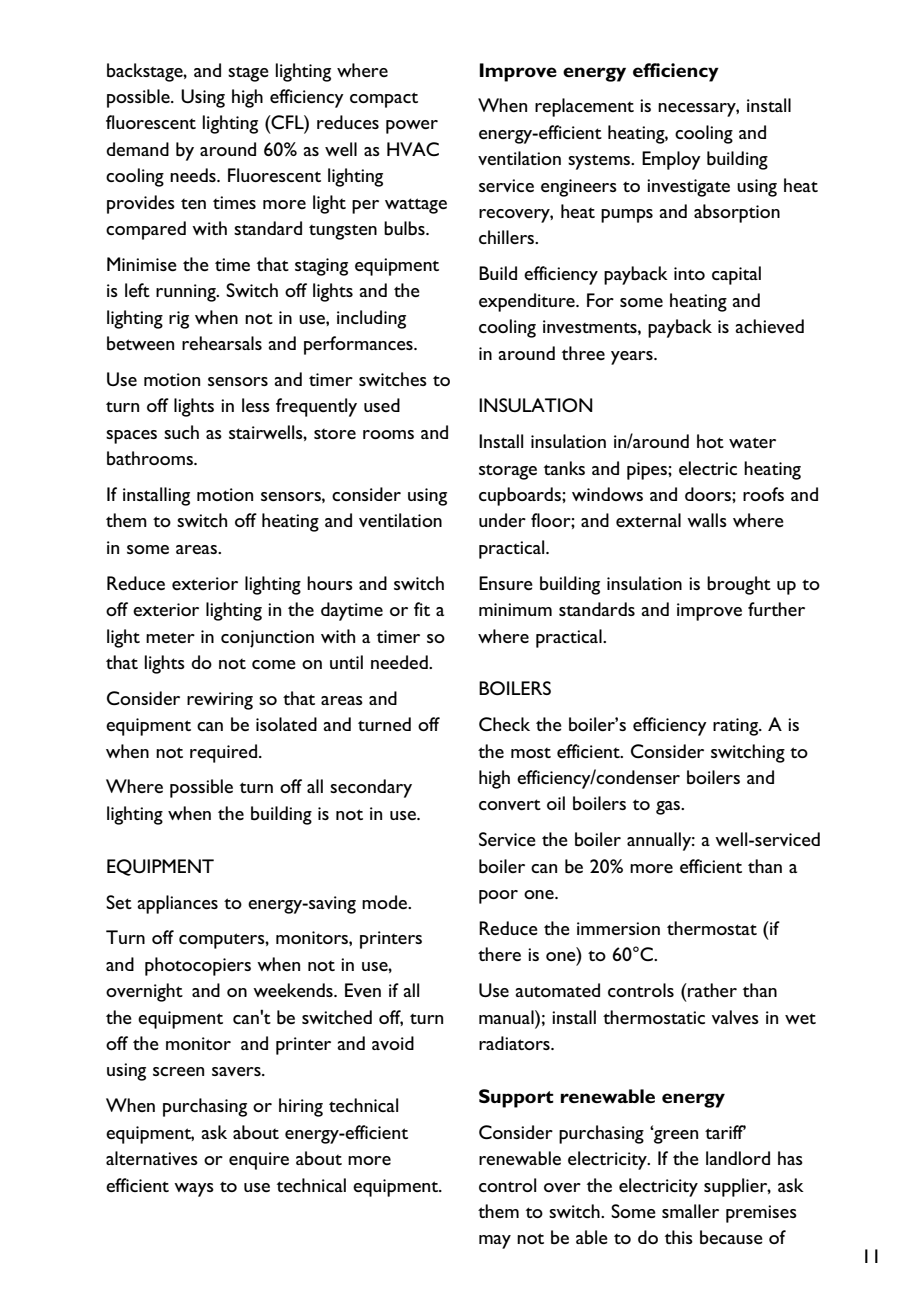 The image size is (924, 1311). What do you see at coordinates (412, 127) in the page?
I see `power` at bounding box center [412, 127].
